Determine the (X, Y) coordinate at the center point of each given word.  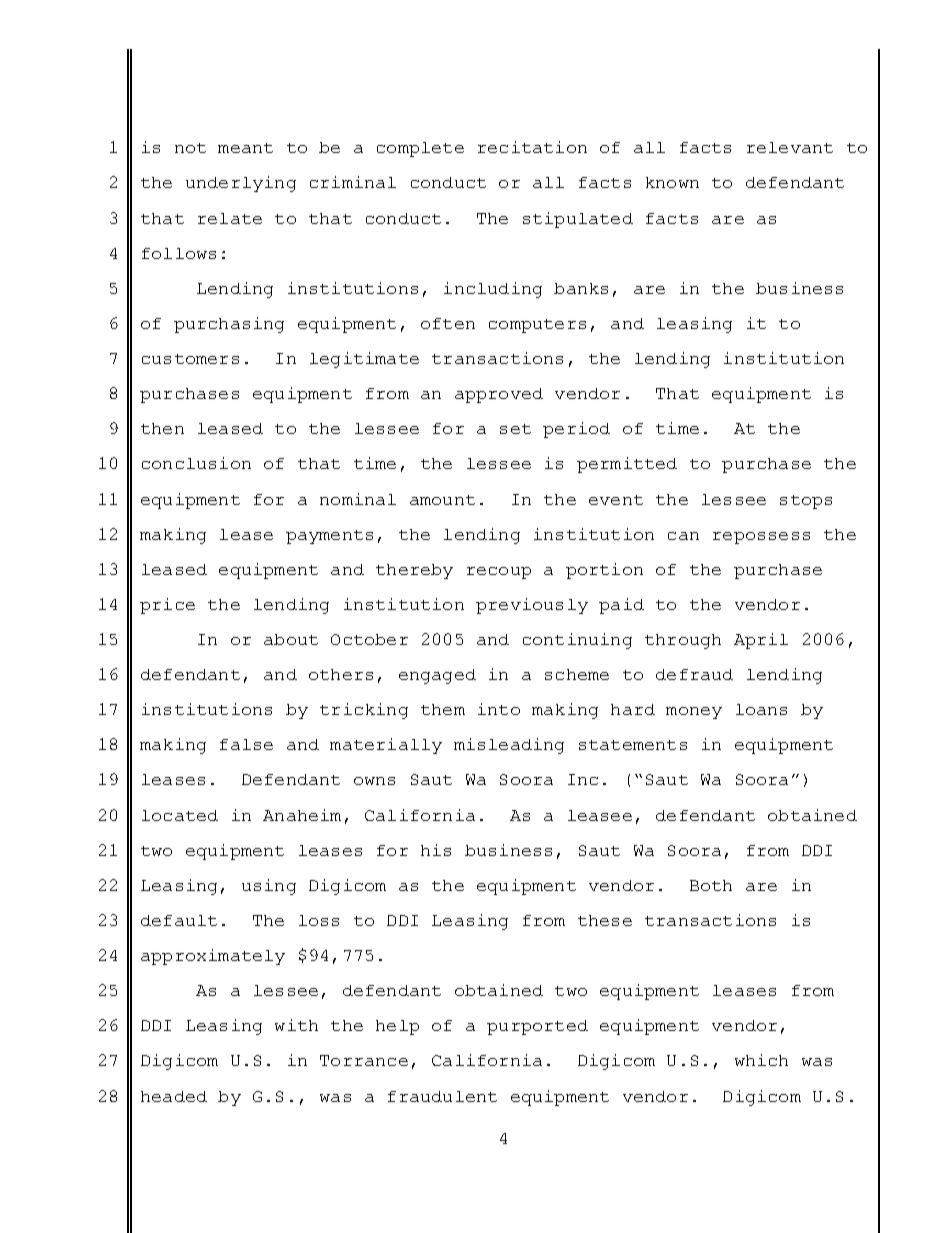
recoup (499, 573)
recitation (532, 147)
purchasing (229, 325)
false (246, 744)
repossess (761, 538)
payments (329, 537)
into (499, 709)
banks (581, 288)
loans (761, 709)
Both (711, 885)
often (448, 323)
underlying (241, 184)
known (672, 182)
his (436, 850)
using (269, 887)
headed (174, 1096)
